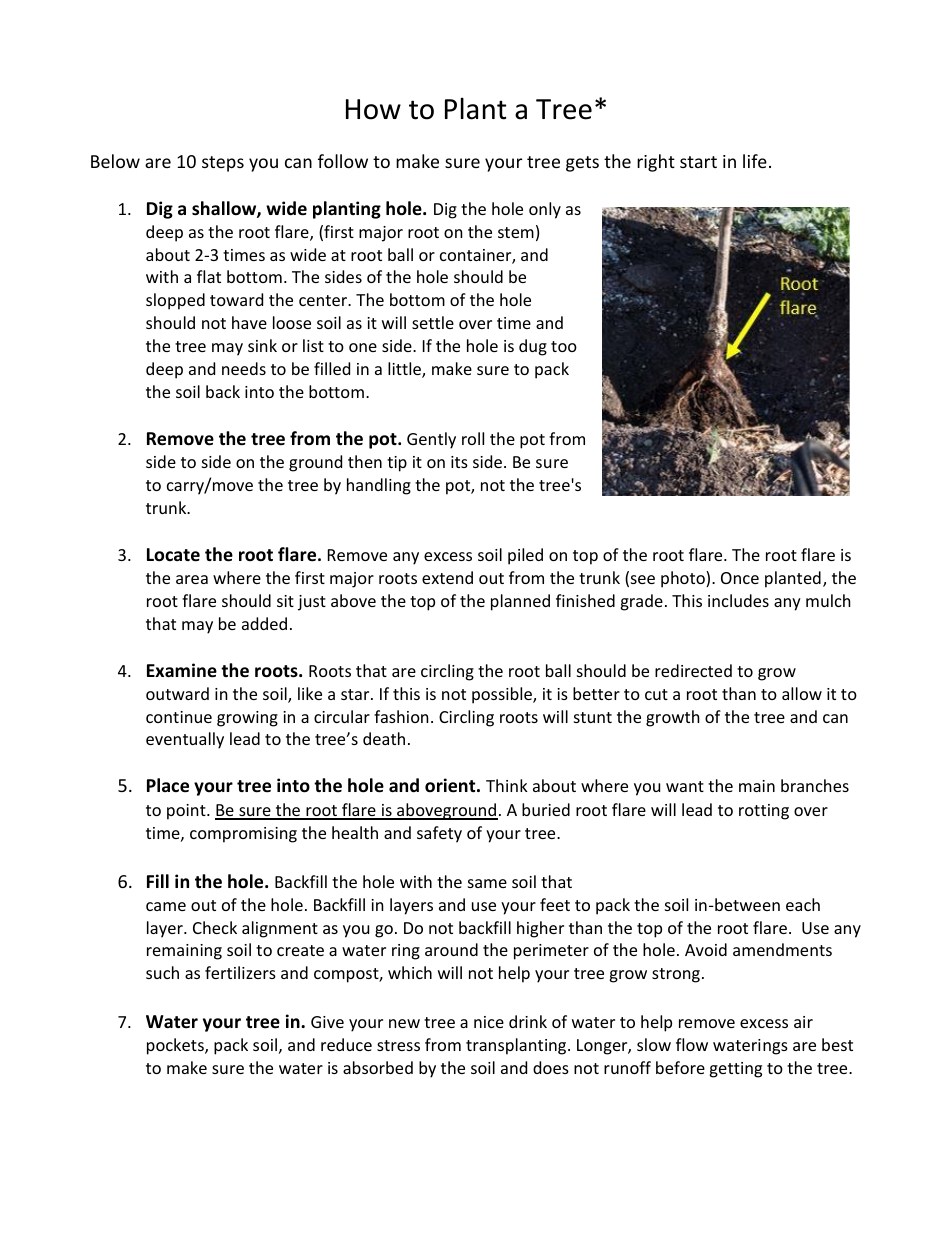 The width and height of the page is (952, 1233). What do you see at coordinates (240, 972) in the page?
I see `fertilizers` at bounding box center [240, 972].
